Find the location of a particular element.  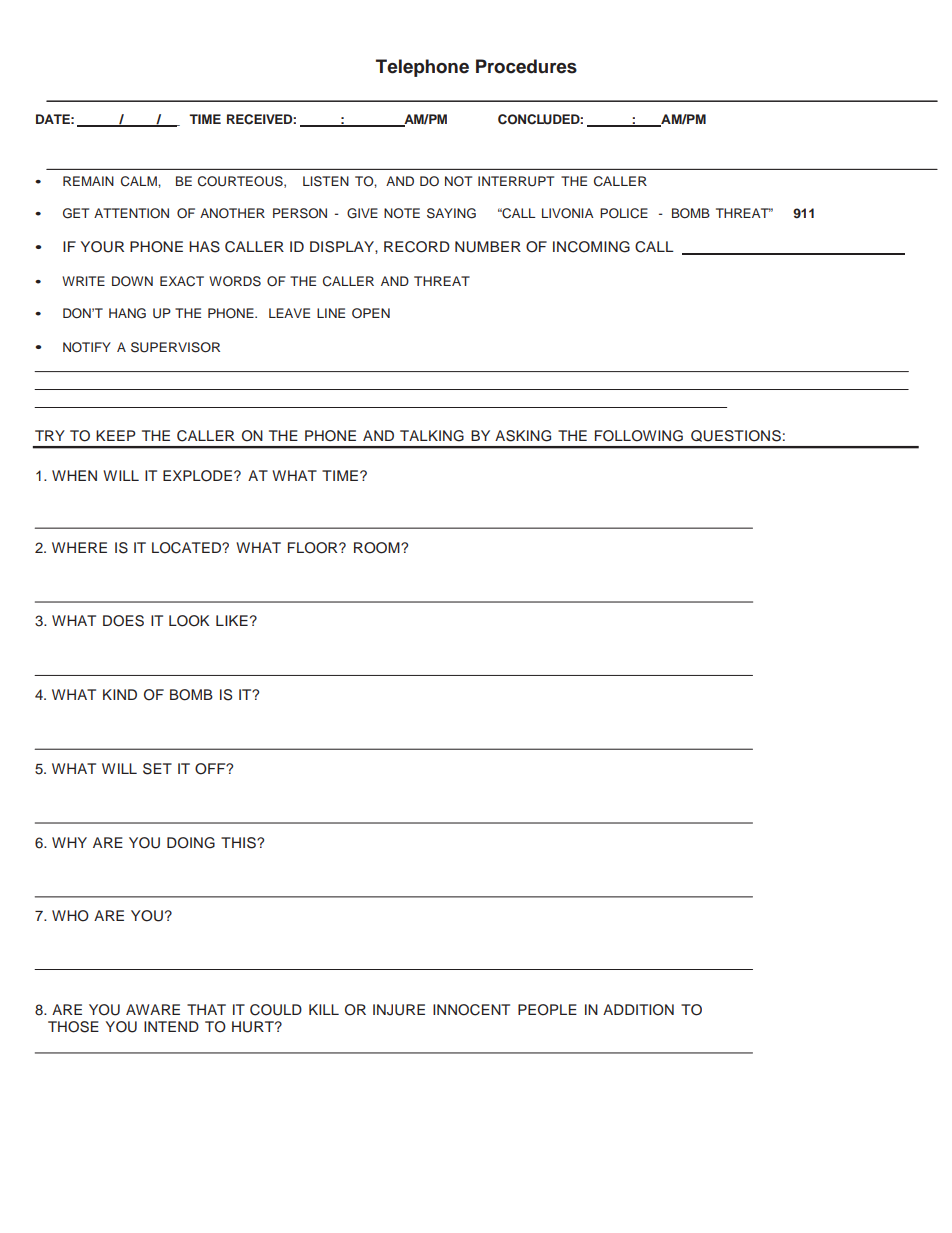

INJURE is located at coordinates (399, 1010).
